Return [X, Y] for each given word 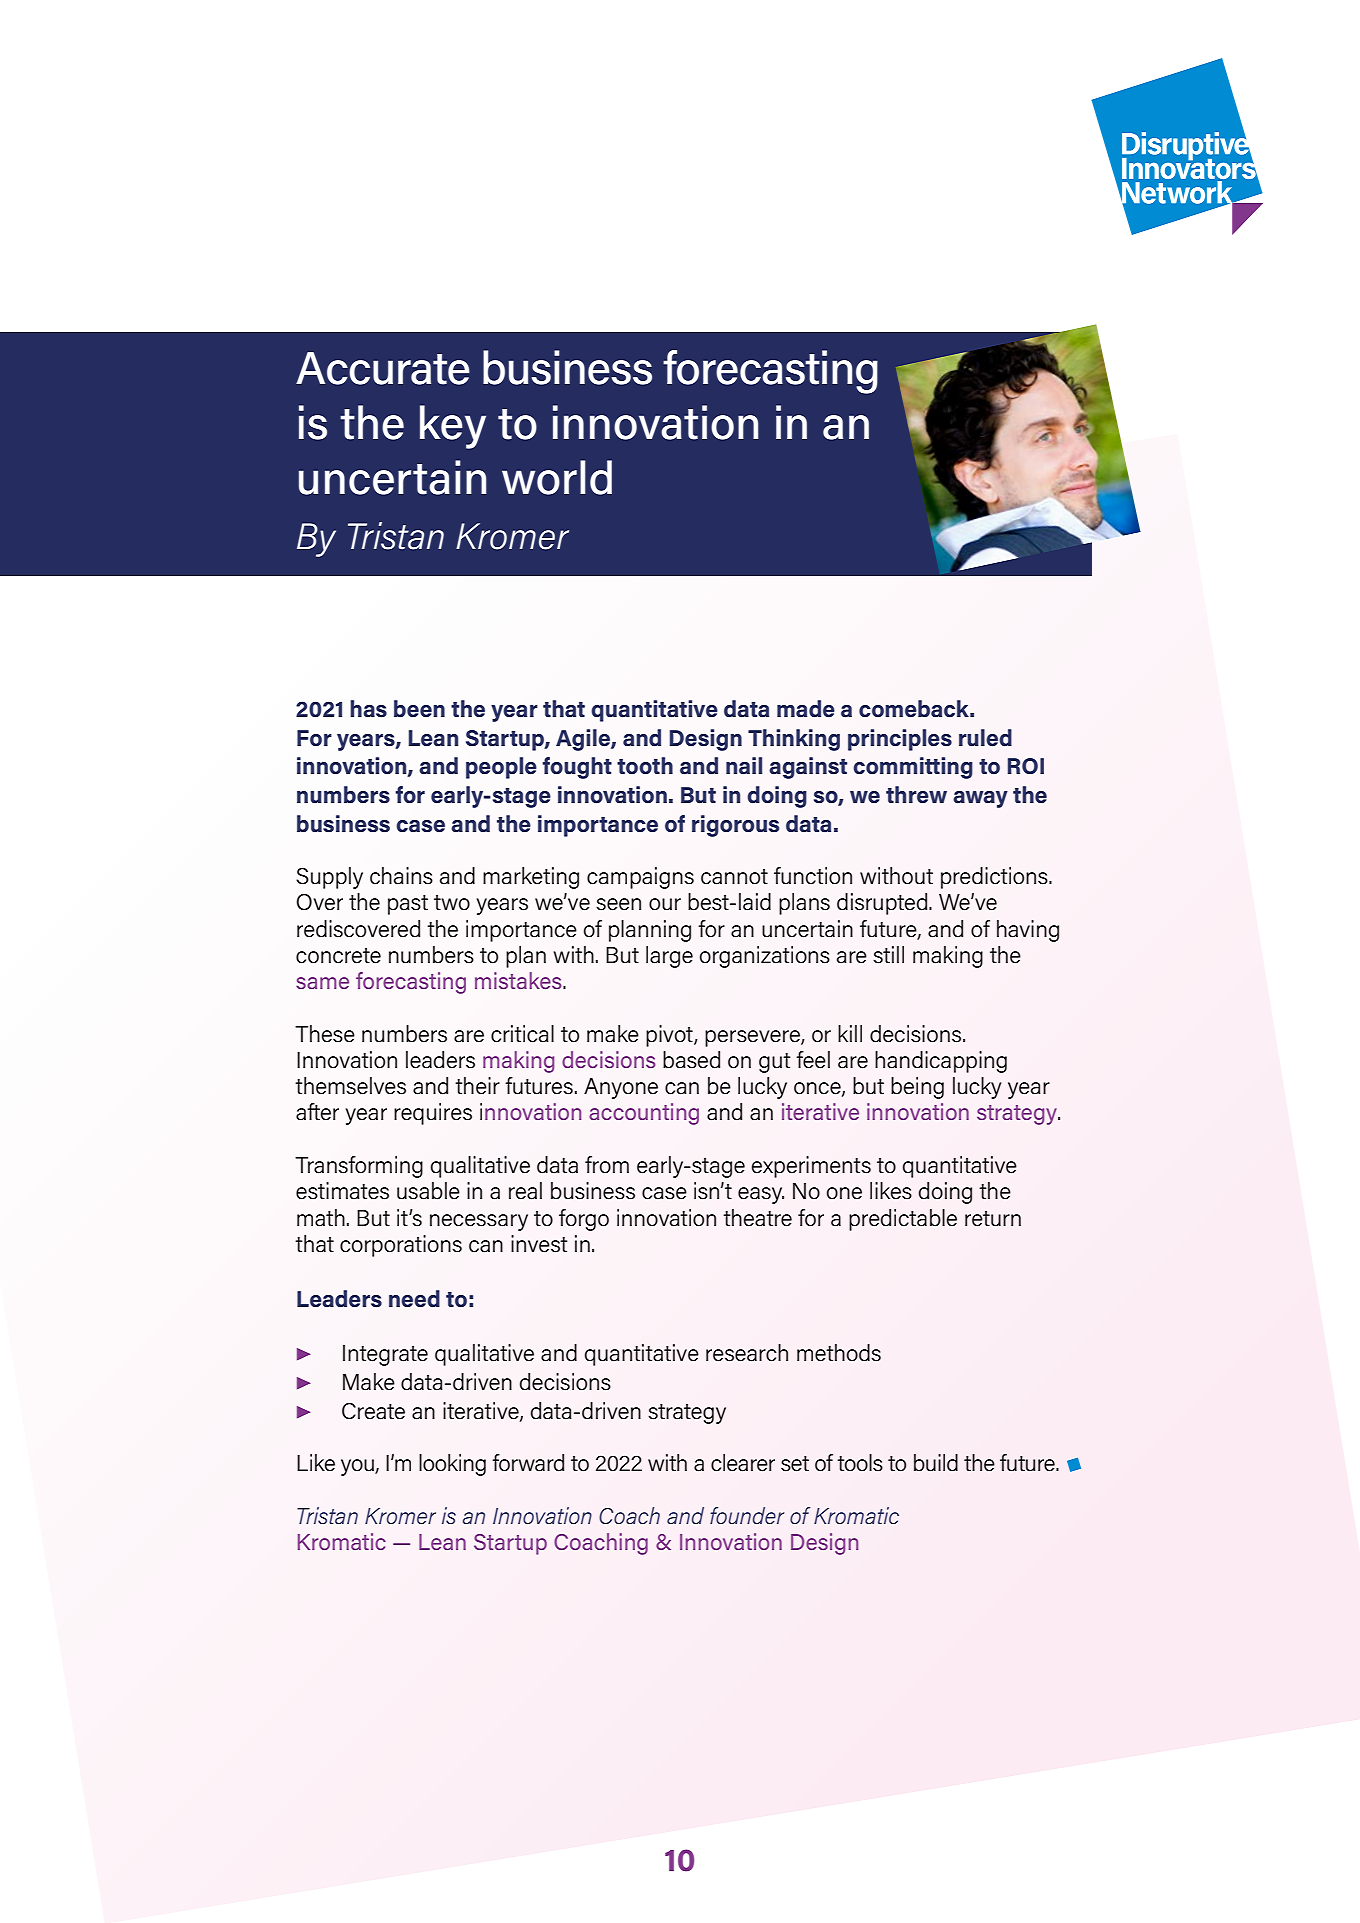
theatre [757, 1218]
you [358, 1467]
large [669, 957]
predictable [903, 1220]
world [557, 477]
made [806, 709]
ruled [985, 738]
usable [428, 1191]
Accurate [383, 368]
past [408, 905]
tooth [645, 766]
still [888, 955]
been [419, 709]
